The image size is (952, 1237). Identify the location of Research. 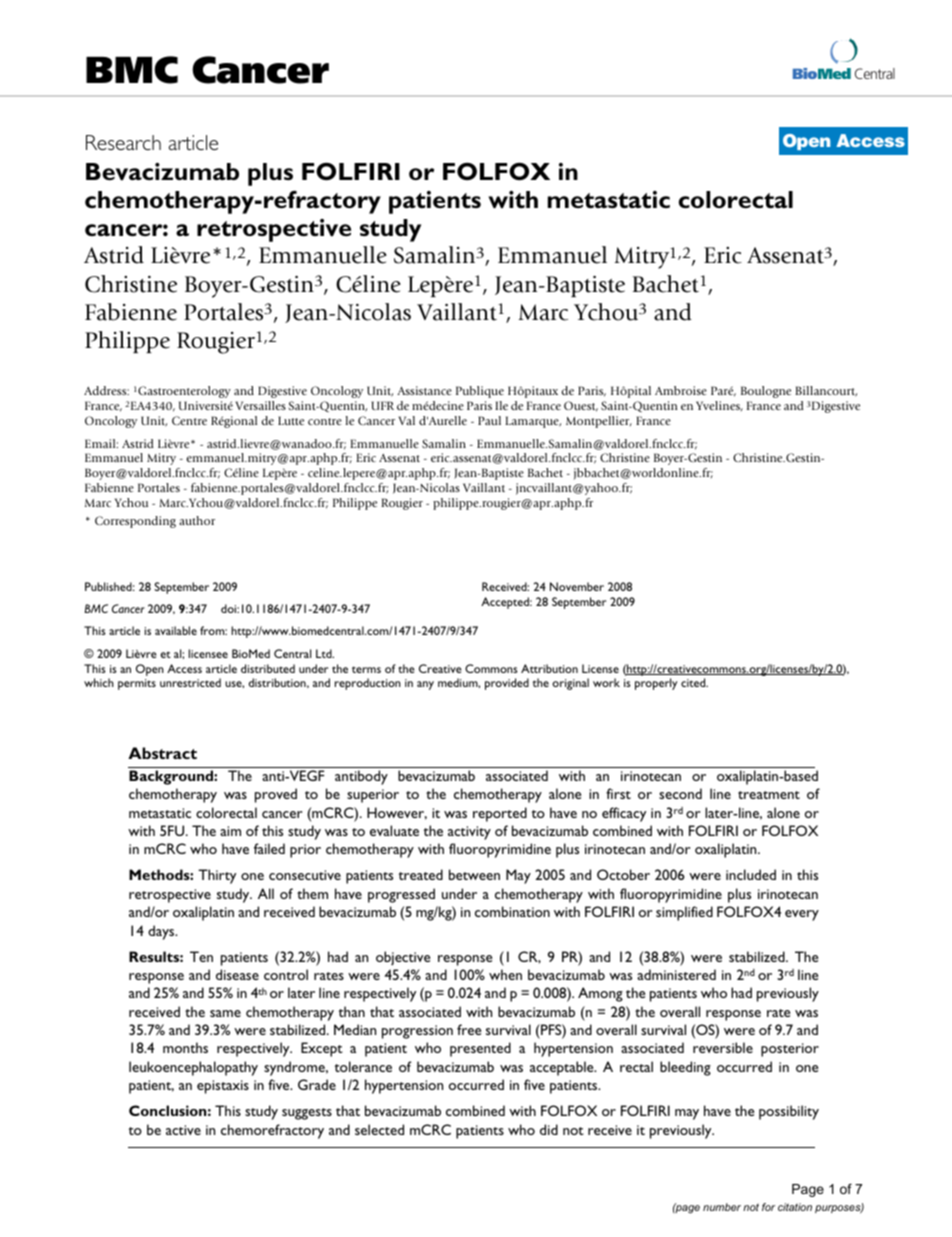
(123, 142).
